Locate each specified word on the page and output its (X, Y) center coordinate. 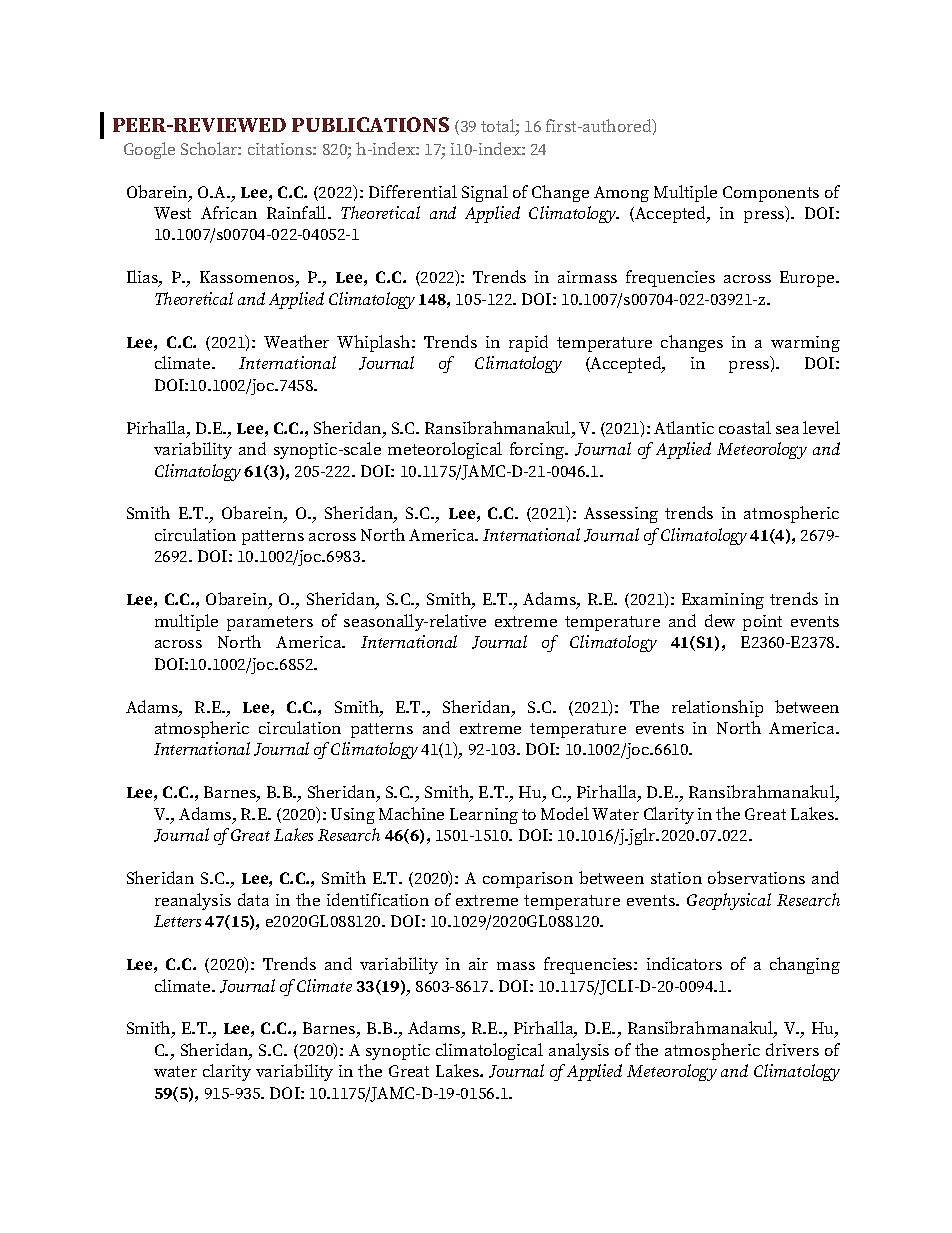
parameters (270, 623)
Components (771, 194)
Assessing (621, 515)
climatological (489, 1051)
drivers (792, 1049)
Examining (723, 601)
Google (149, 150)
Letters (177, 921)
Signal (485, 193)
